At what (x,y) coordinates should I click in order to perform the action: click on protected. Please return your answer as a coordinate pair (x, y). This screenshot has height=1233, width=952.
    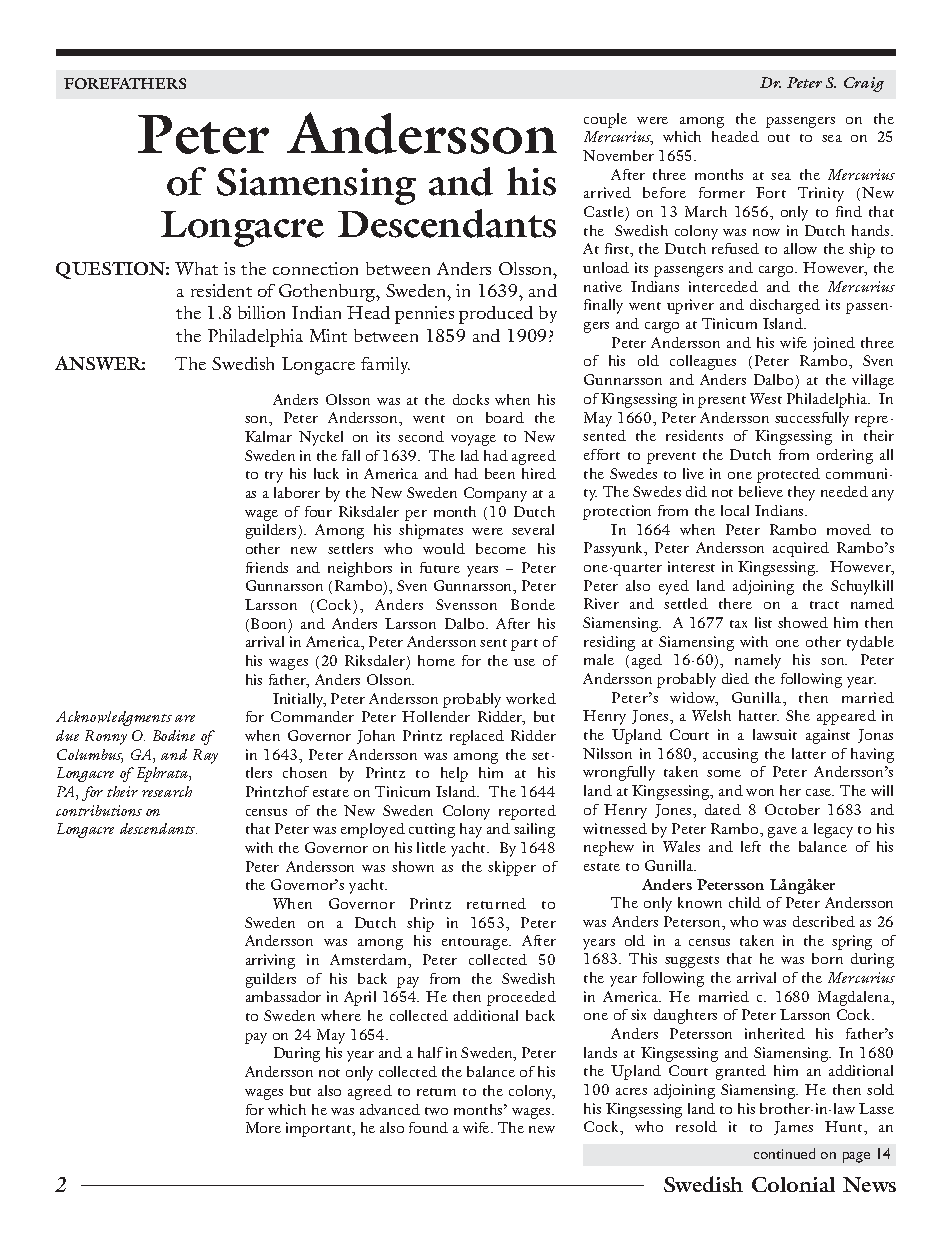
    Looking at the image, I should click on (788, 475).
